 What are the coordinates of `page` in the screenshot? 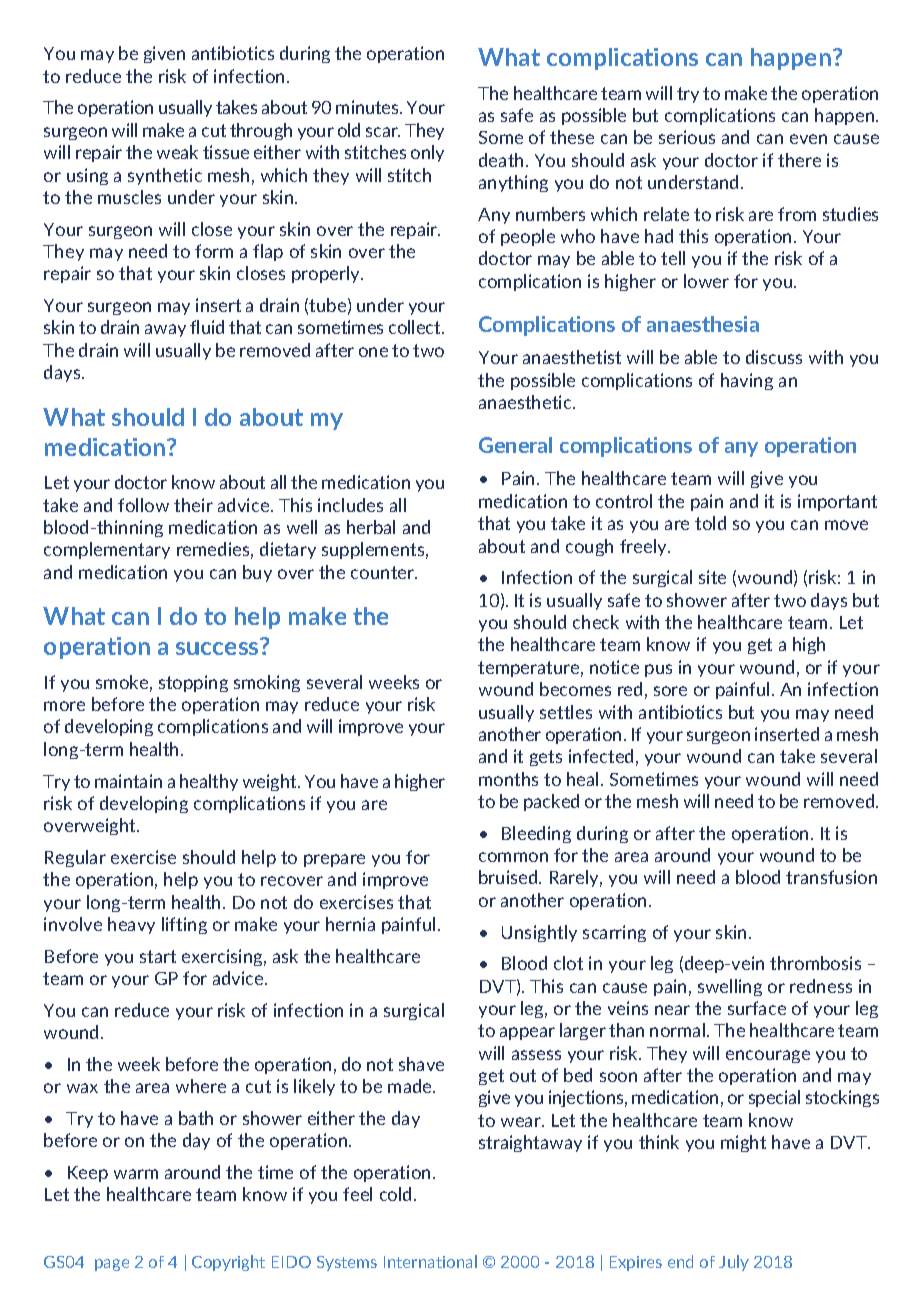 It's located at (112, 1265).
